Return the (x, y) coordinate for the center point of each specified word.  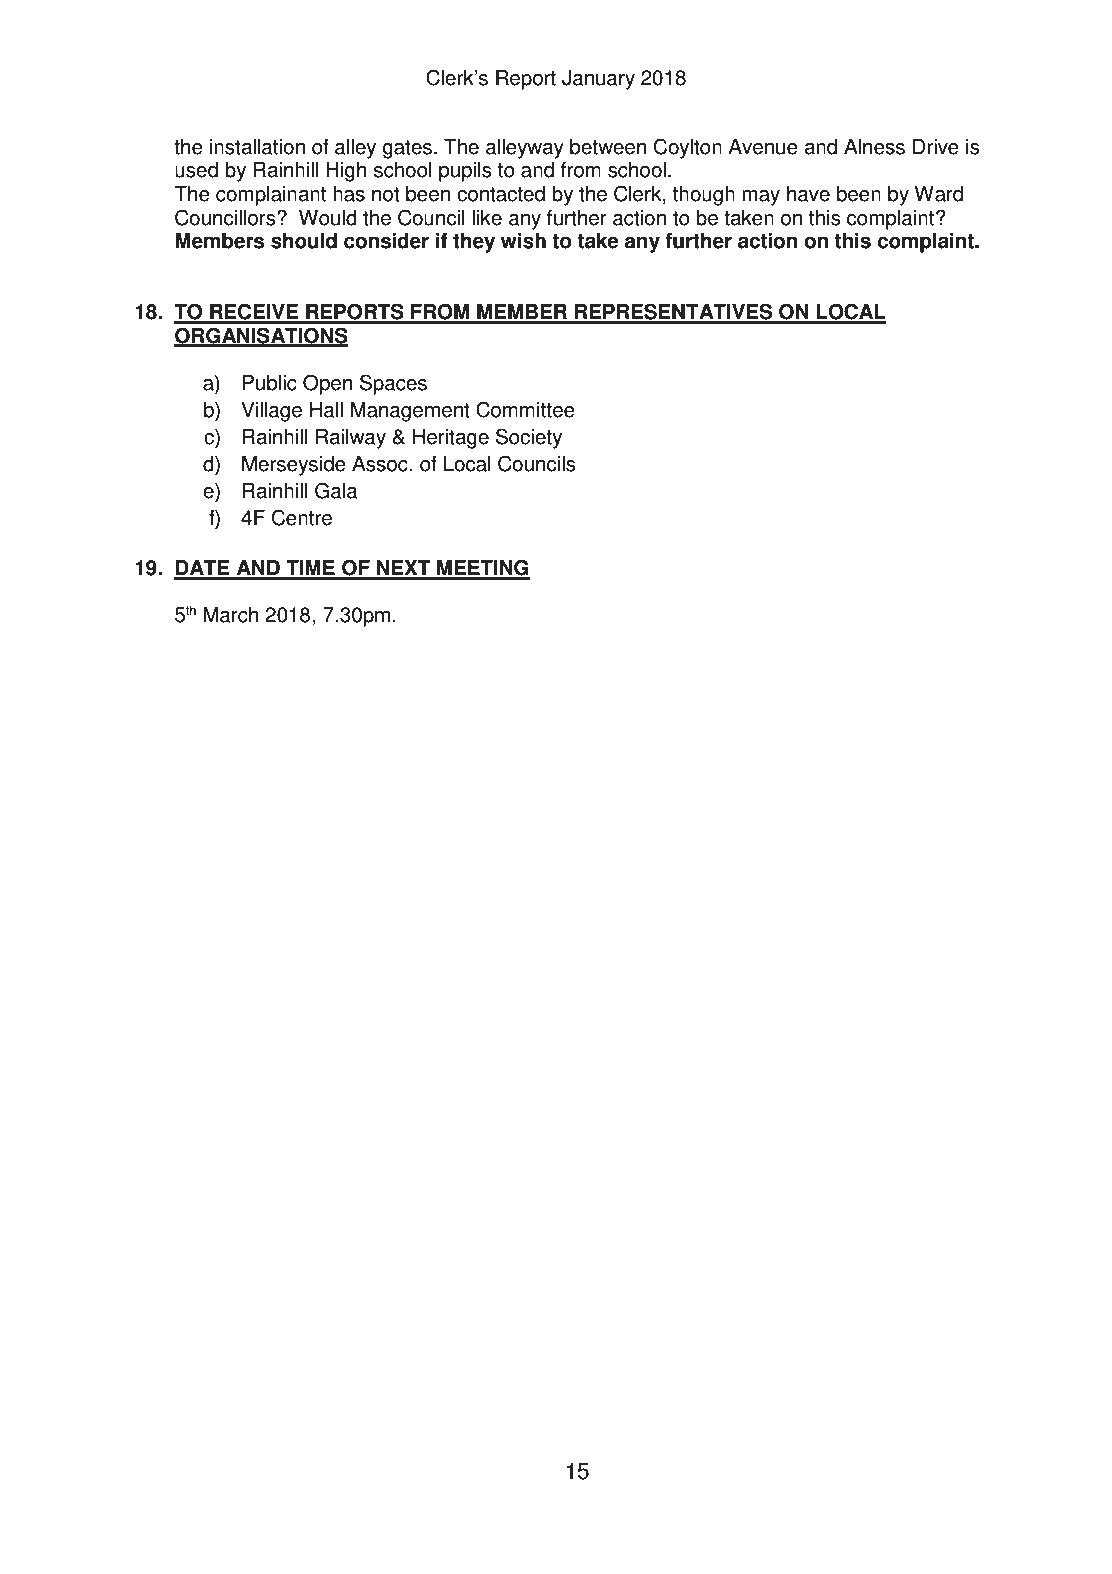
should (304, 241)
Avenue (763, 147)
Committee (525, 409)
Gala (336, 490)
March (230, 615)
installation (257, 147)
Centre (302, 517)
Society (529, 438)
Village (271, 412)
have (808, 194)
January (598, 80)
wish (523, 241)
